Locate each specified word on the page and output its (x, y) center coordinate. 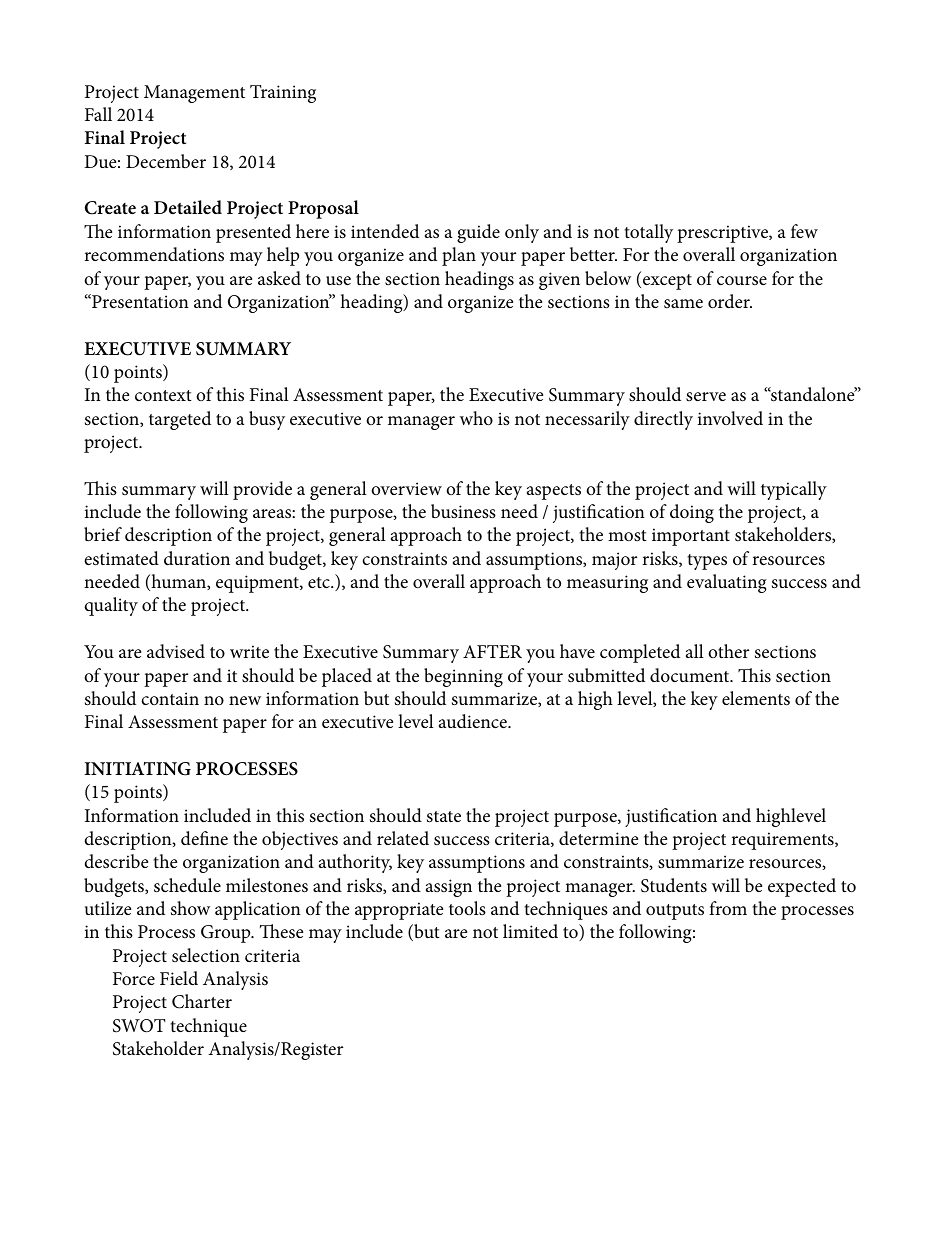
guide (478, 233)
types (707, 562)
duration (197, 558)
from (728, 908)
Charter (202, 1001)
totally (649, 233)
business (463, 511)
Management (194, 94)
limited (530, 931)
